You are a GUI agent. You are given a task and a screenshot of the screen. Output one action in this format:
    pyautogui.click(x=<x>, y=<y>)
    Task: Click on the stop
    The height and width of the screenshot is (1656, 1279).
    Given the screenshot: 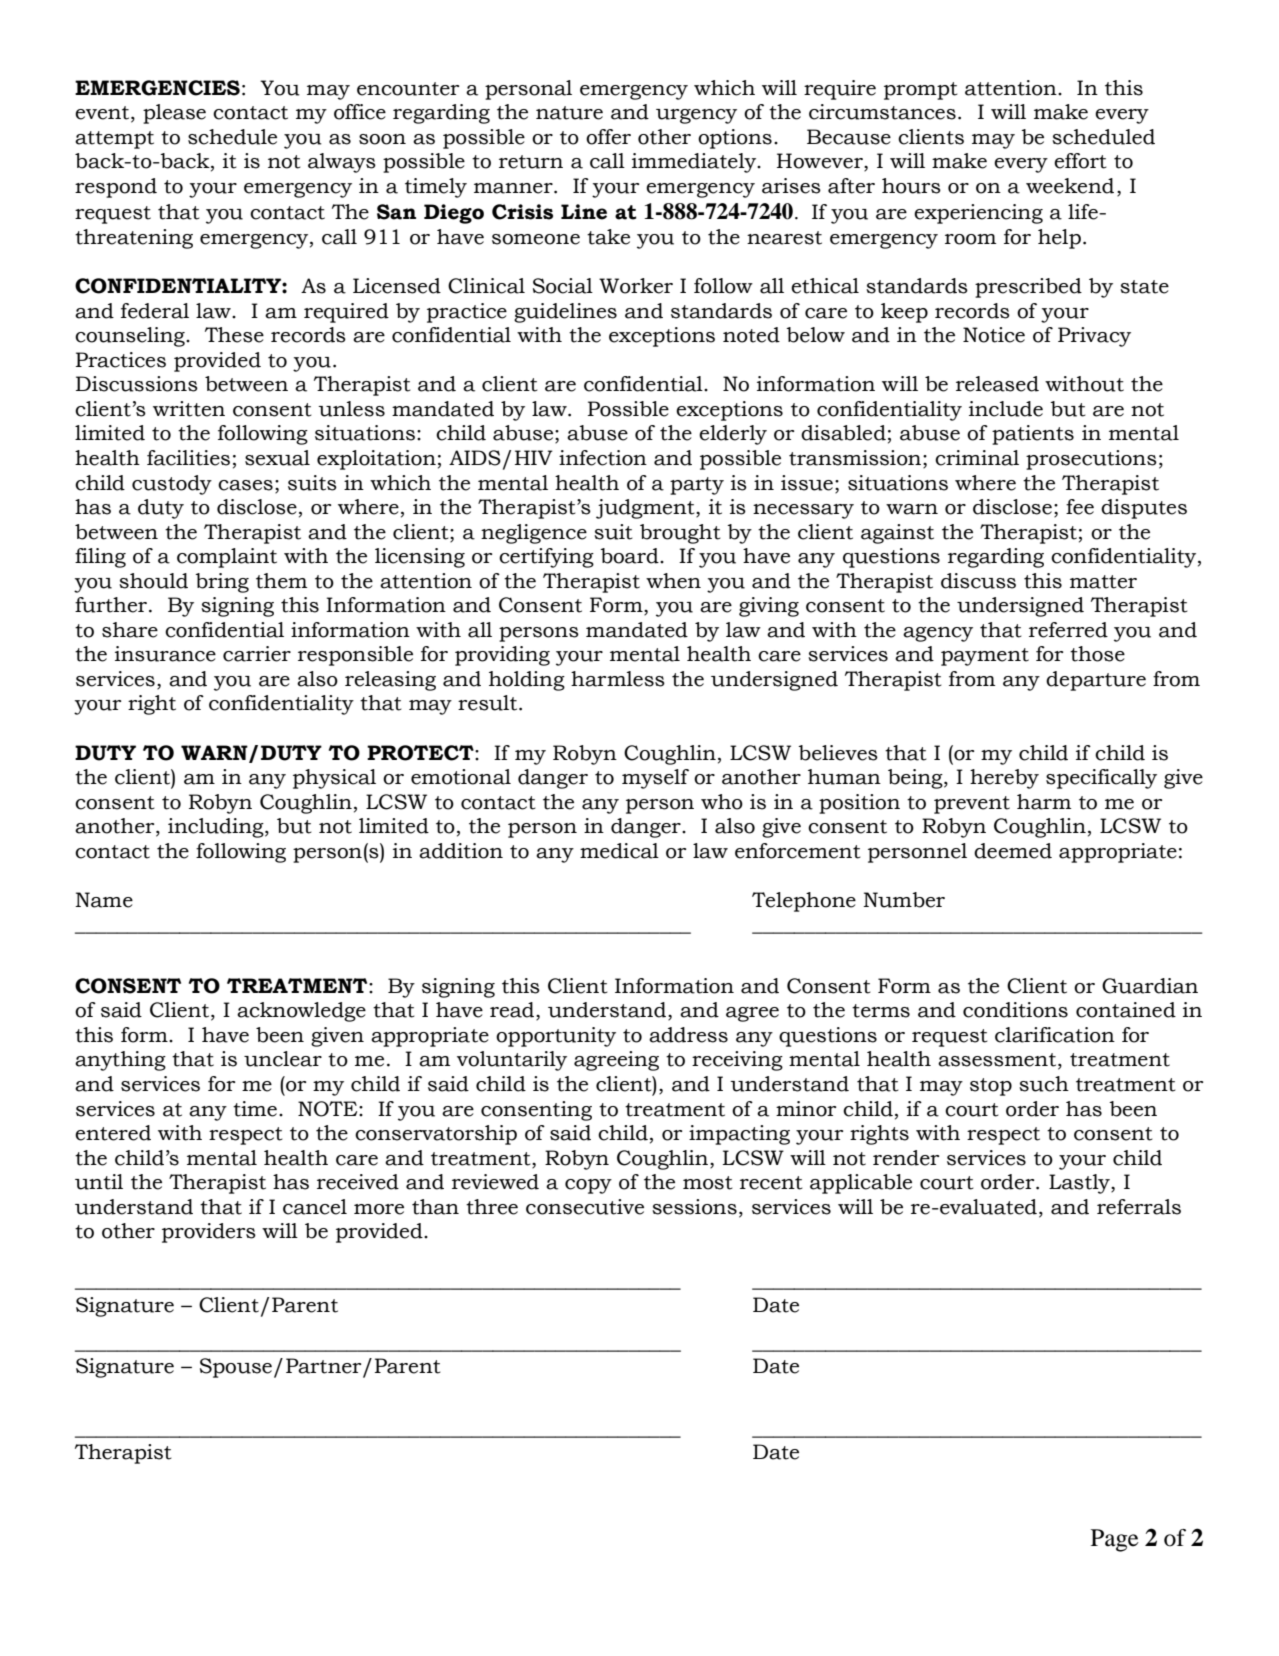 What is the action you would take?
    pyautogui.click(x=991, y=1087)
